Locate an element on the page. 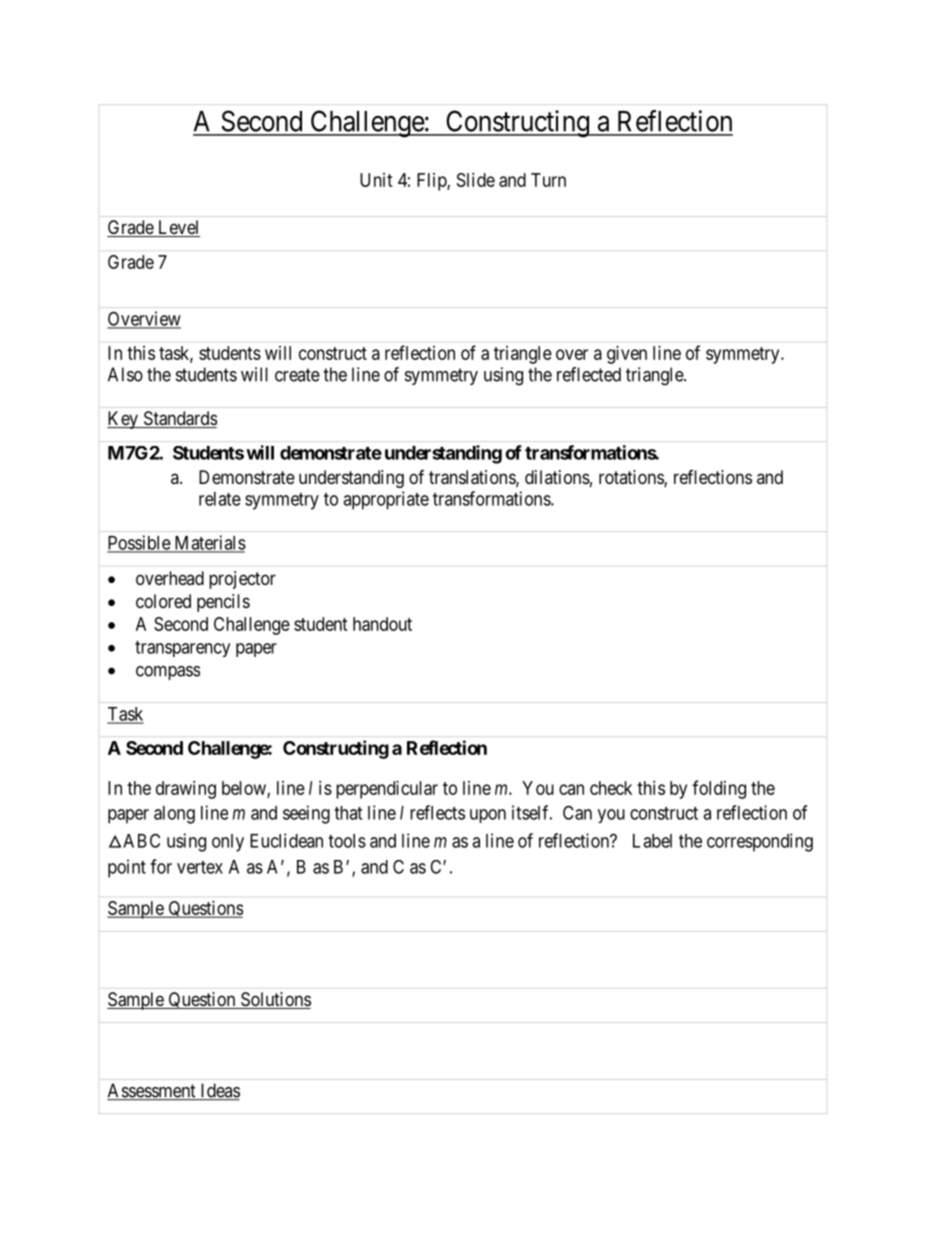 This document has width=952, height=1233. rotations is located at coordinates (632, 478).
